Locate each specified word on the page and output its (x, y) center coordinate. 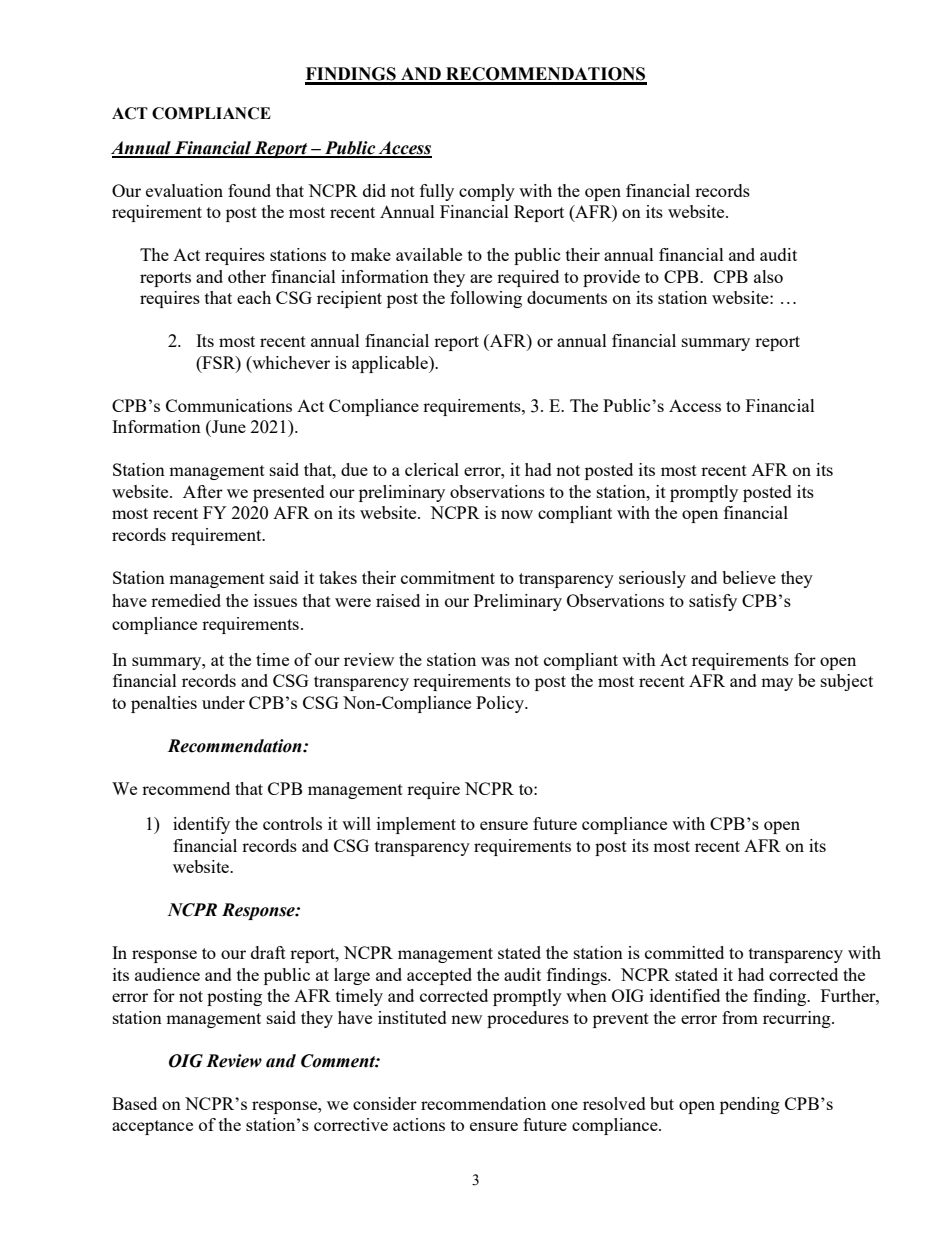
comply (487, 192)
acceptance (152, 1127)
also (768, 276)
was (495, 661)
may (777, 684)
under (223, 702)
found (249, 190)
